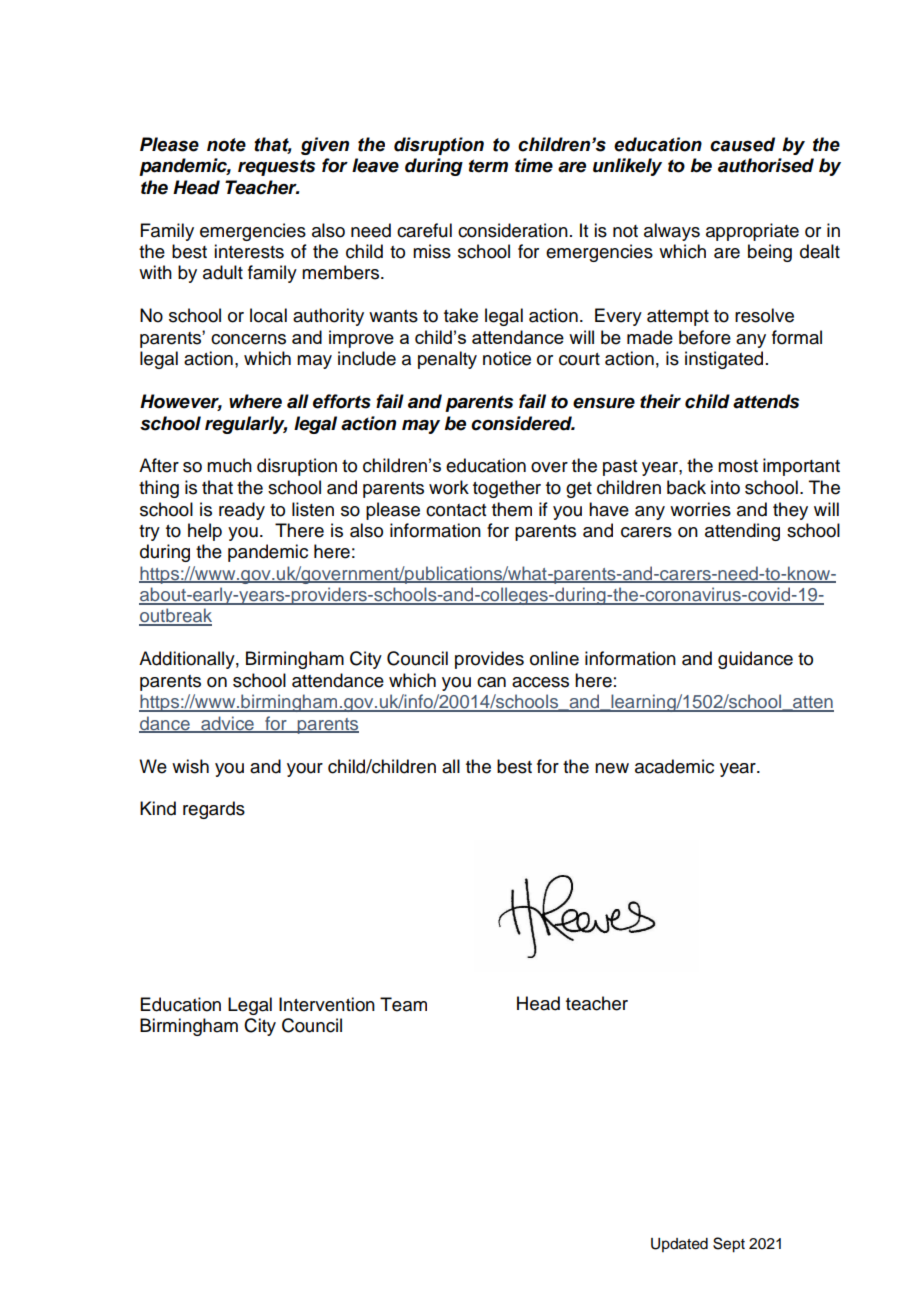  I want to click on Intervention, so click(327, 1004).
